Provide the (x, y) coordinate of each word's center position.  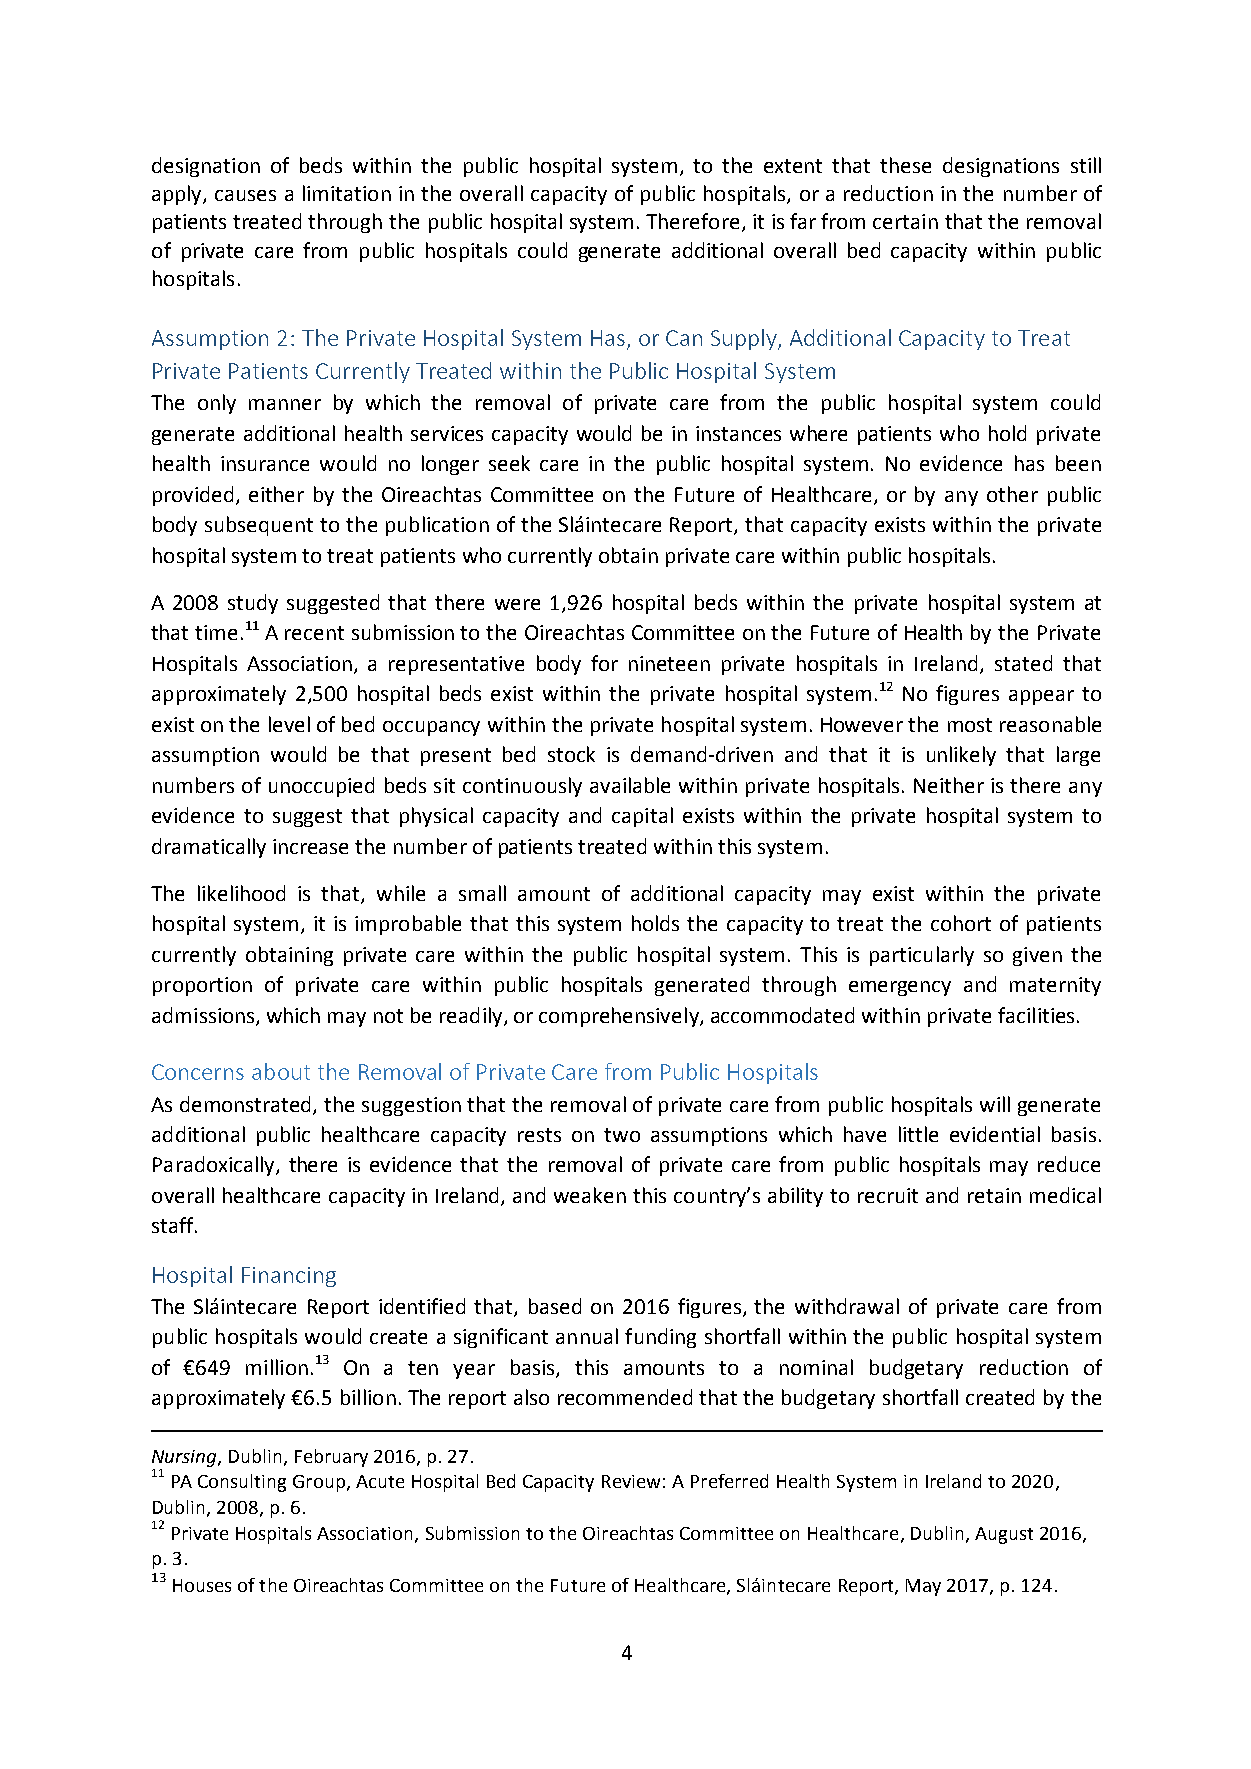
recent (314, 633)
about (281, 1071)
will (995, 1104)
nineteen (669, 663)
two (622, 1135)
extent (793, 166)
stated (1023, 663)
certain (905, 221)
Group (319, 1483)
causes (245, 195)
